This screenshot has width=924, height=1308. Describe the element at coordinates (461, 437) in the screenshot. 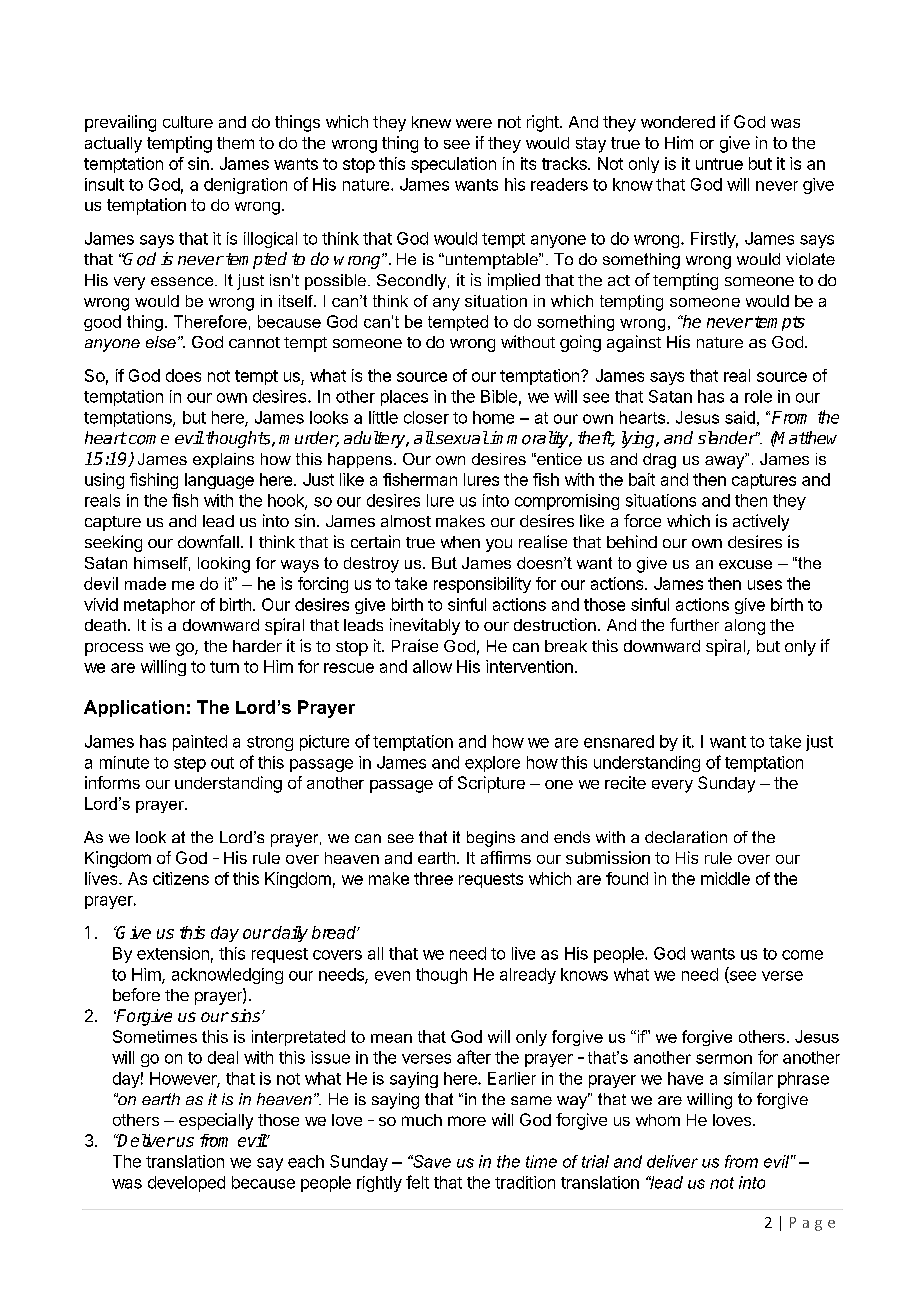

I see `sexual` at that location.
